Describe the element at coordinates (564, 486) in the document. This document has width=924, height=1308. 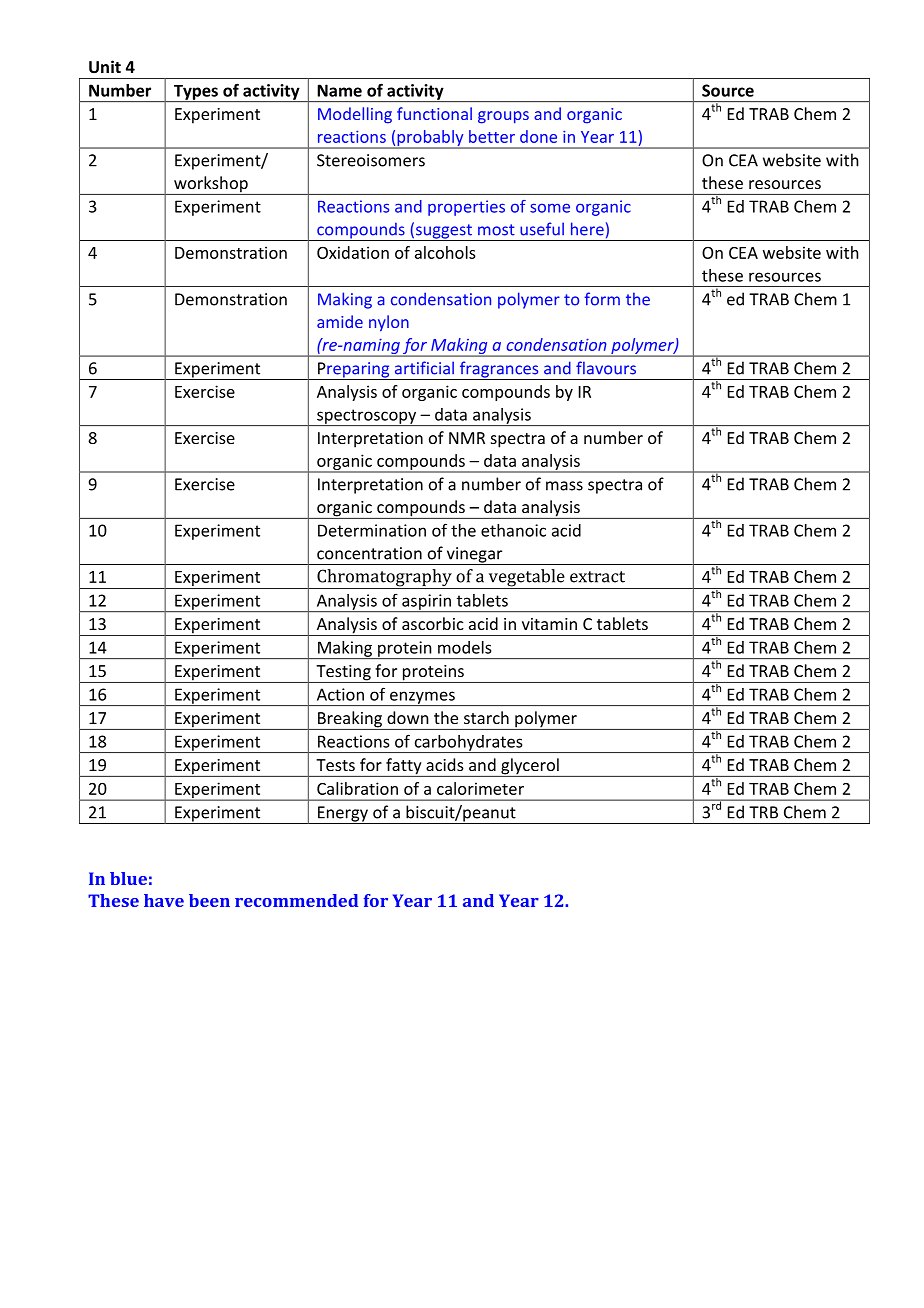
I see `mass` at that location.
